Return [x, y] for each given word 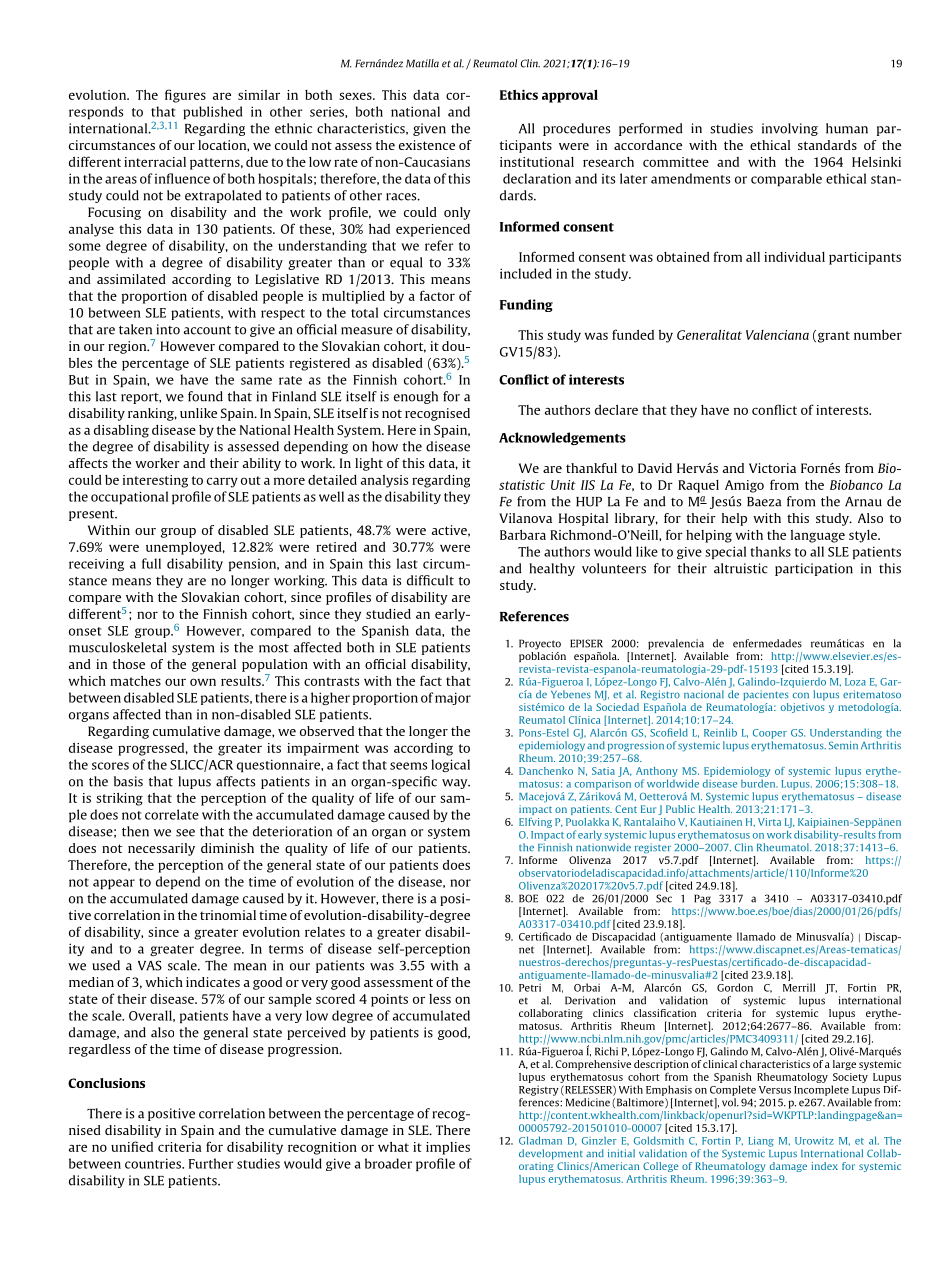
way [456, 784]
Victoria [772, 468]
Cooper [770, 734]
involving [790, 129]
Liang [761, 1142]
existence [427, 145]
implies [448, 1148]
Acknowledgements [562, 438]
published [212, 112]
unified [132, 1146]
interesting [155, 481]
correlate [172, 814]
